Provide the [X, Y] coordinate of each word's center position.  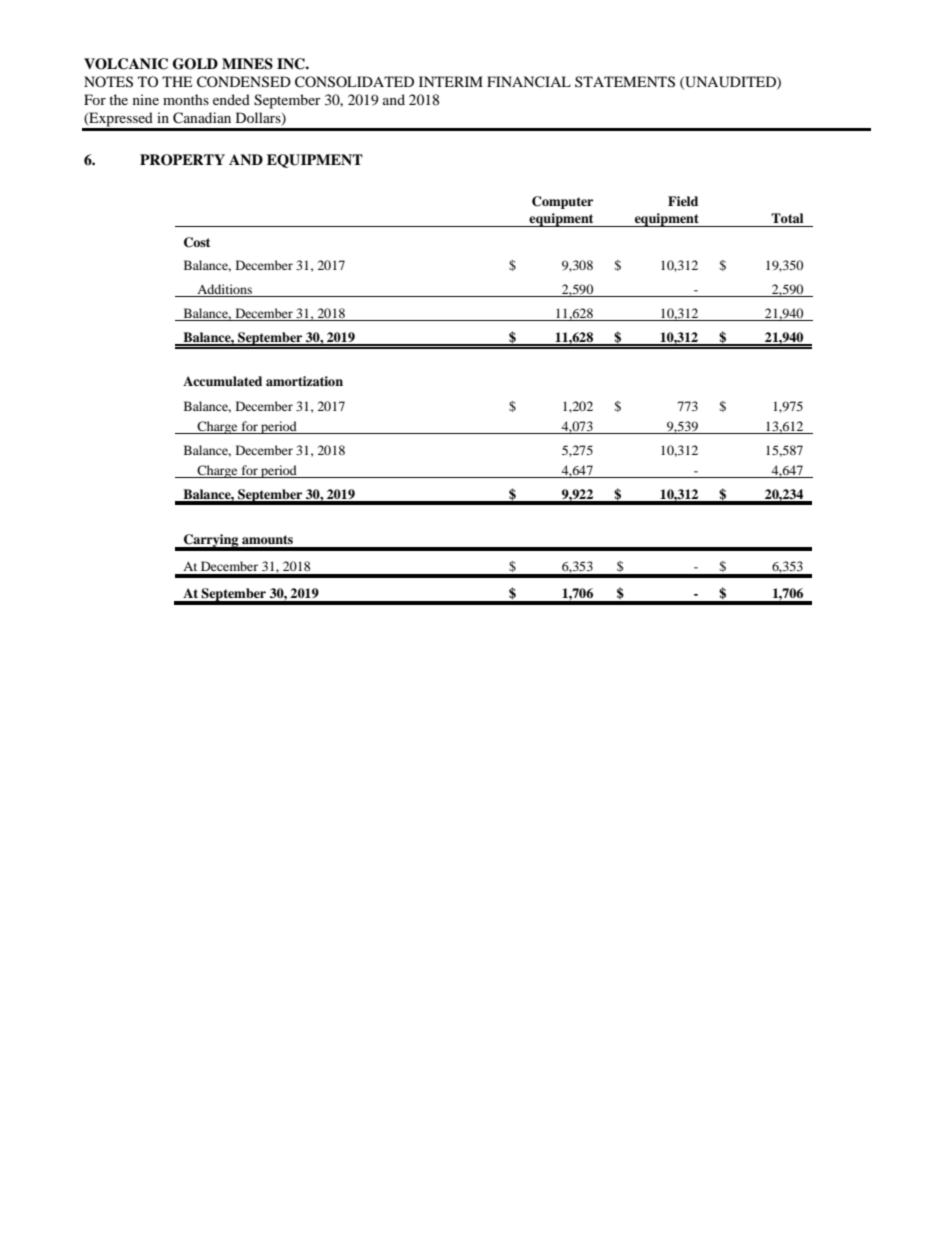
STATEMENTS [625, 82]
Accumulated [222, 381]
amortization [304, 381]
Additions [224, 289]
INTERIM [451, 81]
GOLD [195, 64]
